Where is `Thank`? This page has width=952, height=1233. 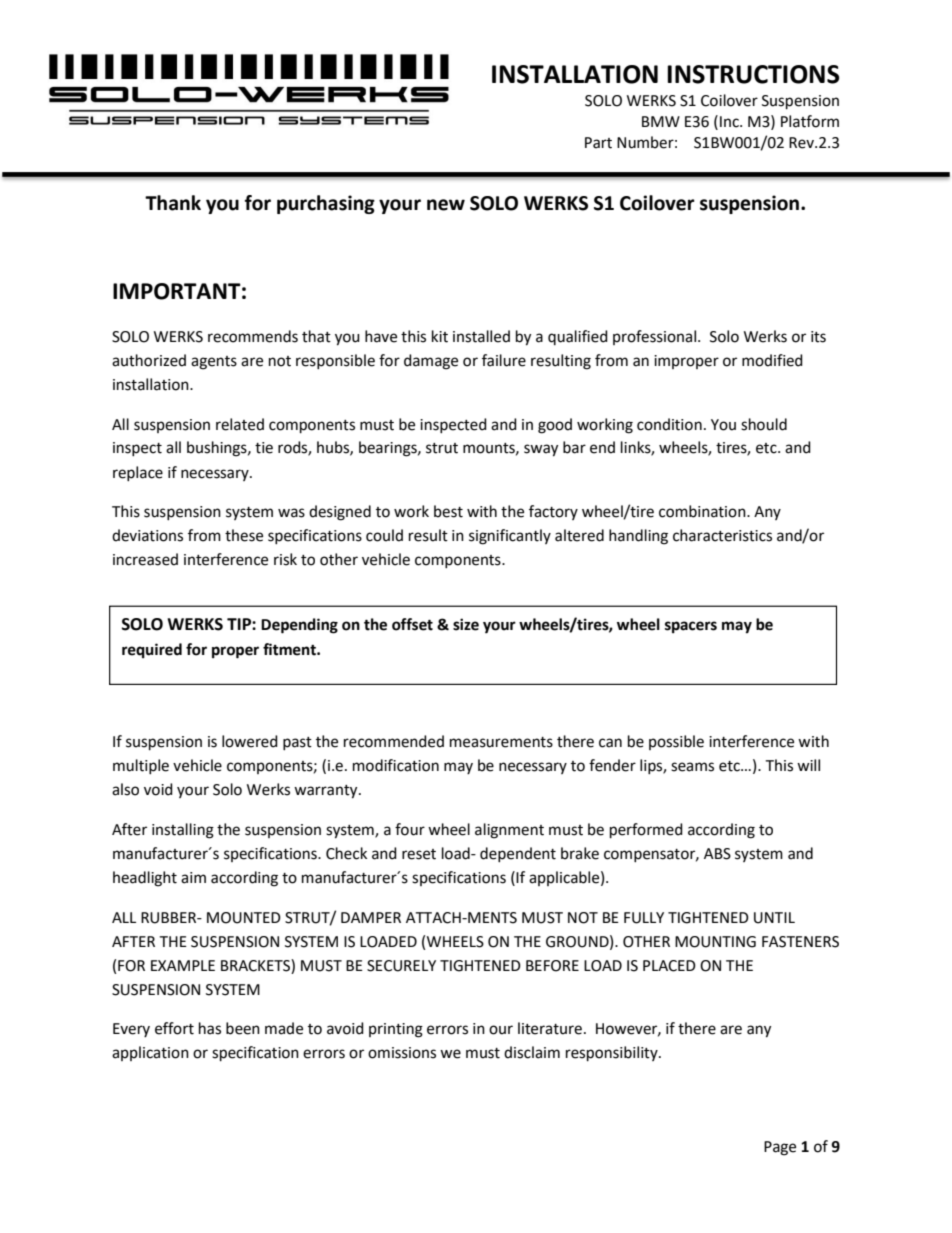 Thank is located at coordinates (173, 203).
